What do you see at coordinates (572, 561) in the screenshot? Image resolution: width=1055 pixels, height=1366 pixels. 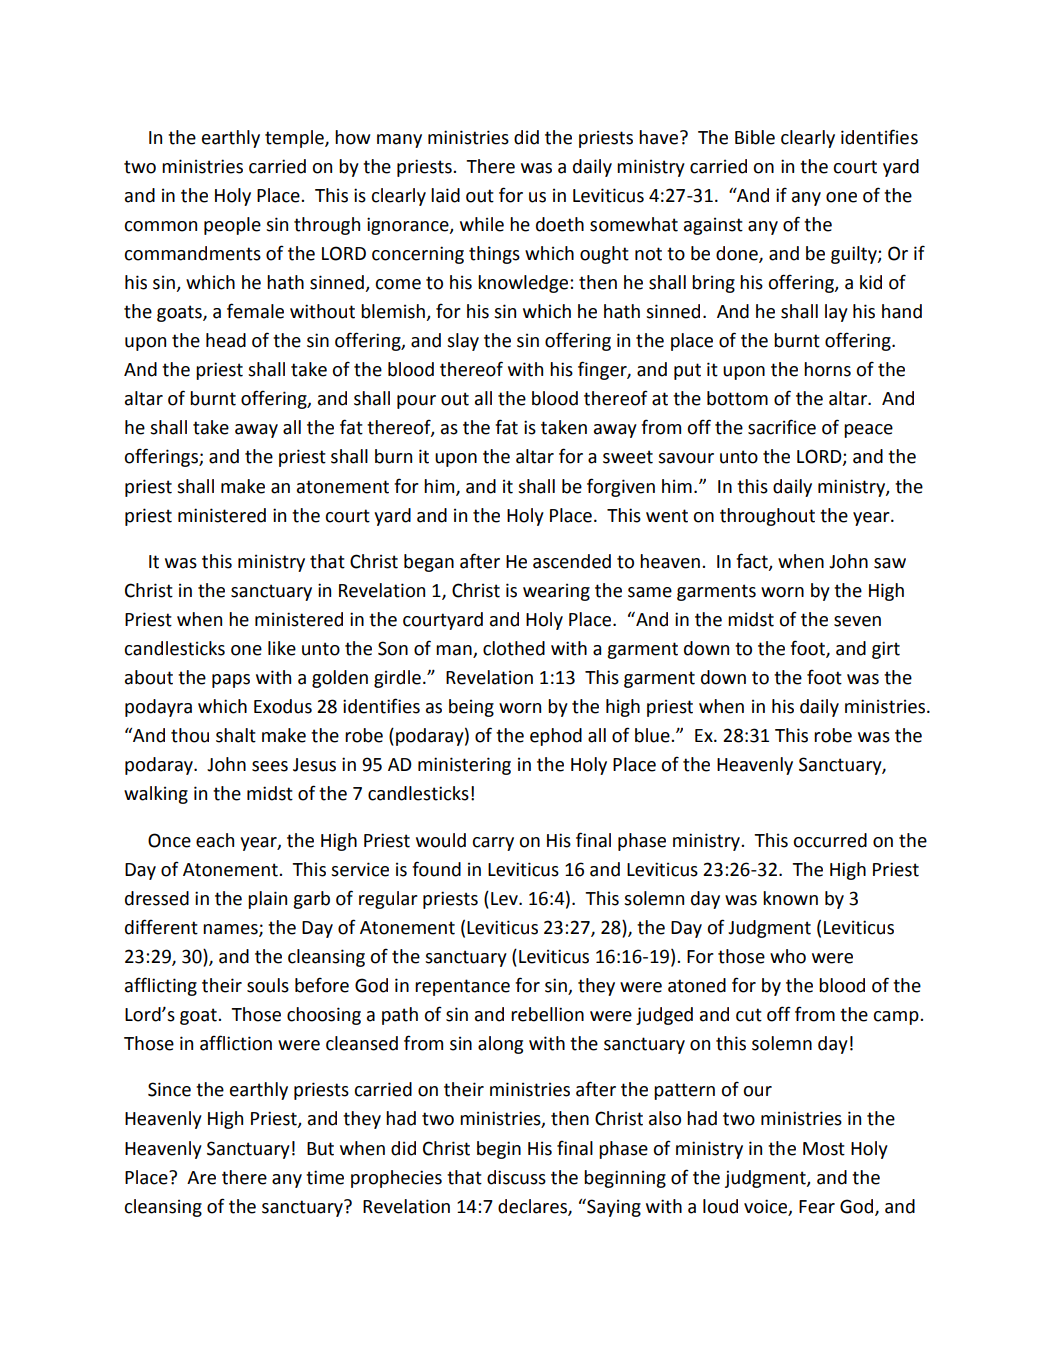 I see `ascended` at bounding box center [572, 561].
